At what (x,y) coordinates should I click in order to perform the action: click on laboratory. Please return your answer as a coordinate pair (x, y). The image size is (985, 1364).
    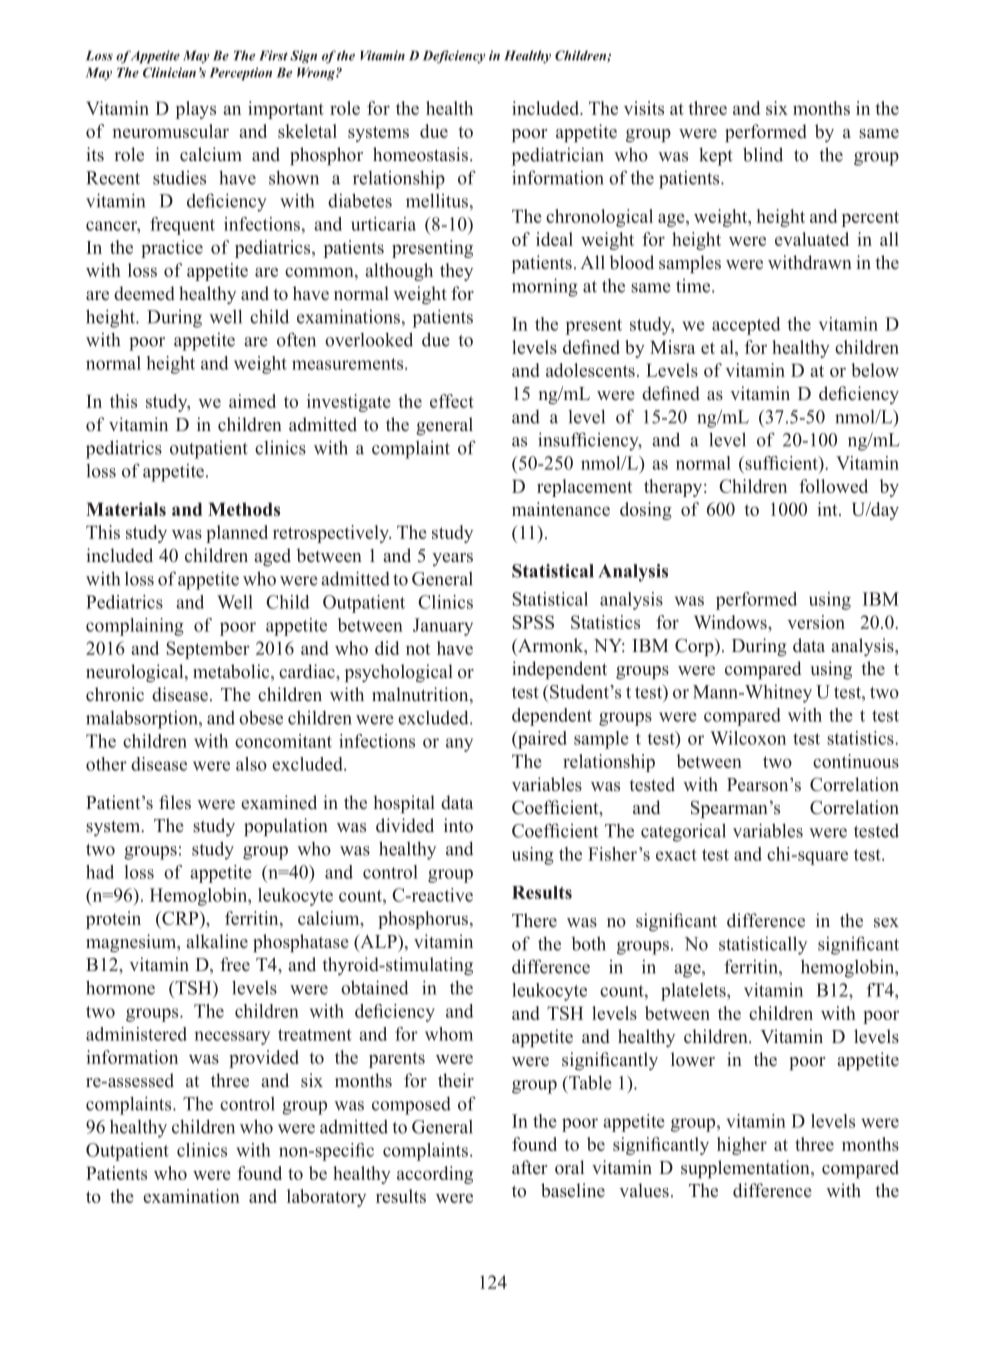
    Looking at the image, I should click on (326, 1198).
